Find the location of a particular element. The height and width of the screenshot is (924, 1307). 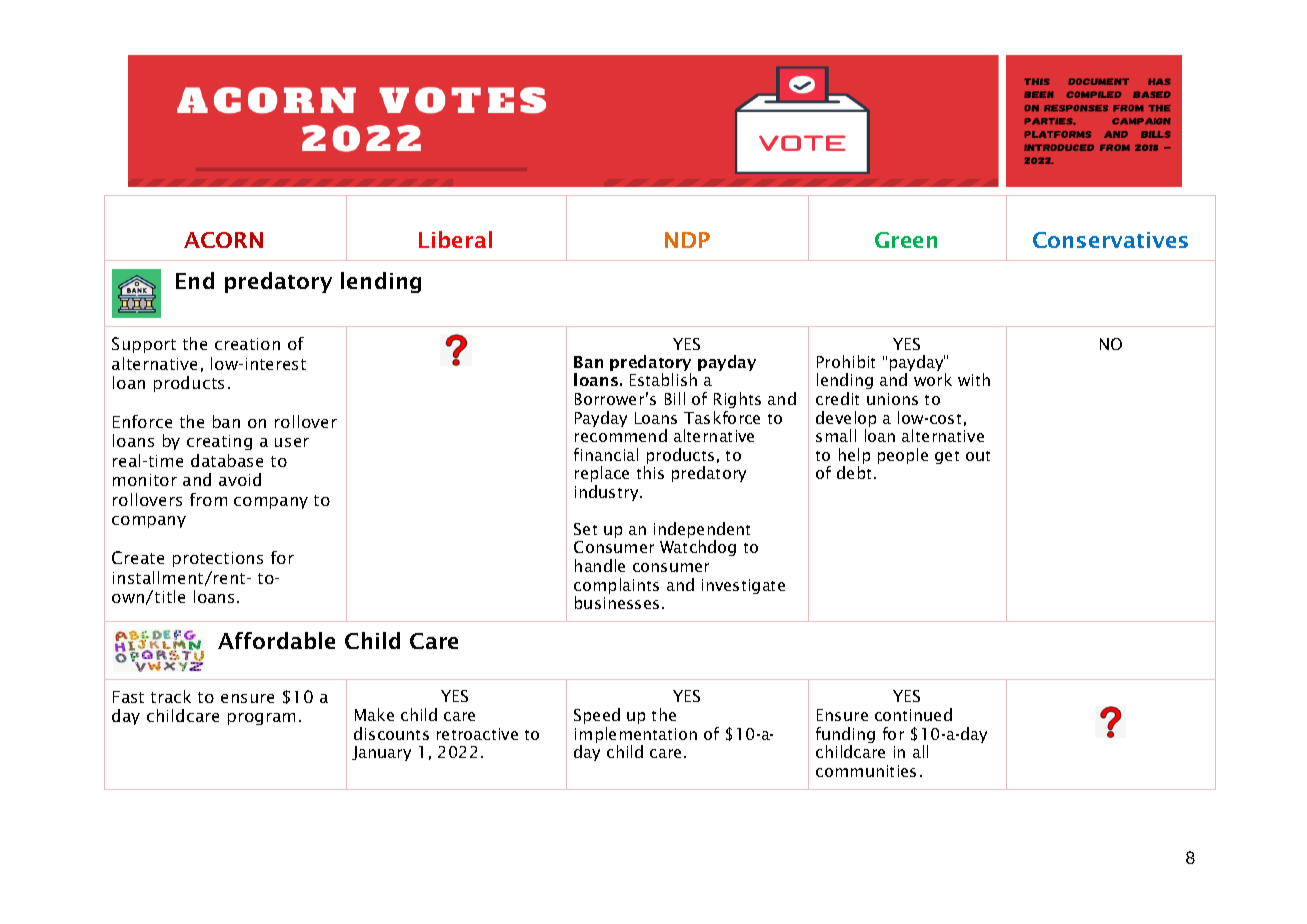

Liberal is located at coordinates (455, 239).
